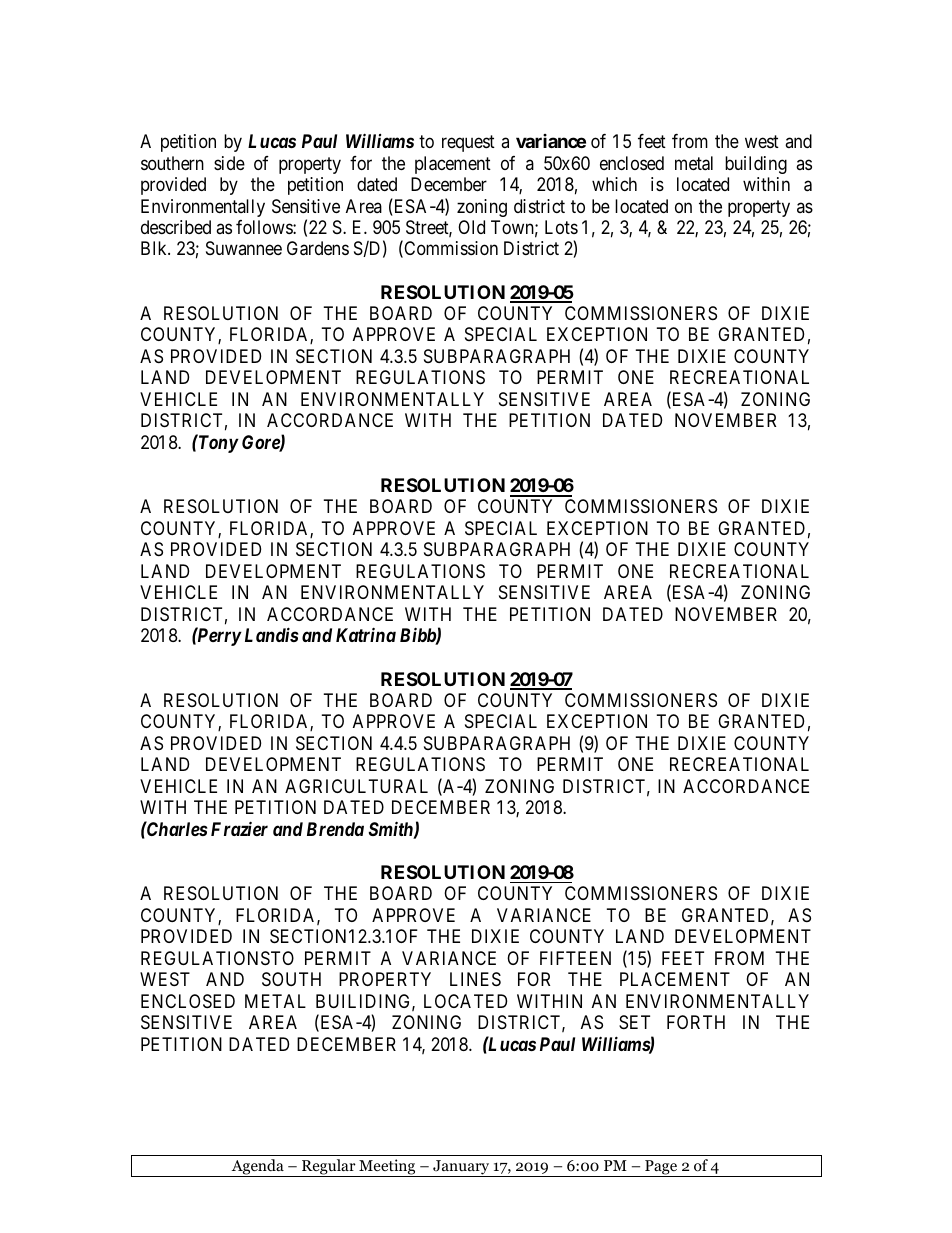 This screenshot has width=952, height=1233. I want to click on AGRICULTURAL, so click(356, 786).
